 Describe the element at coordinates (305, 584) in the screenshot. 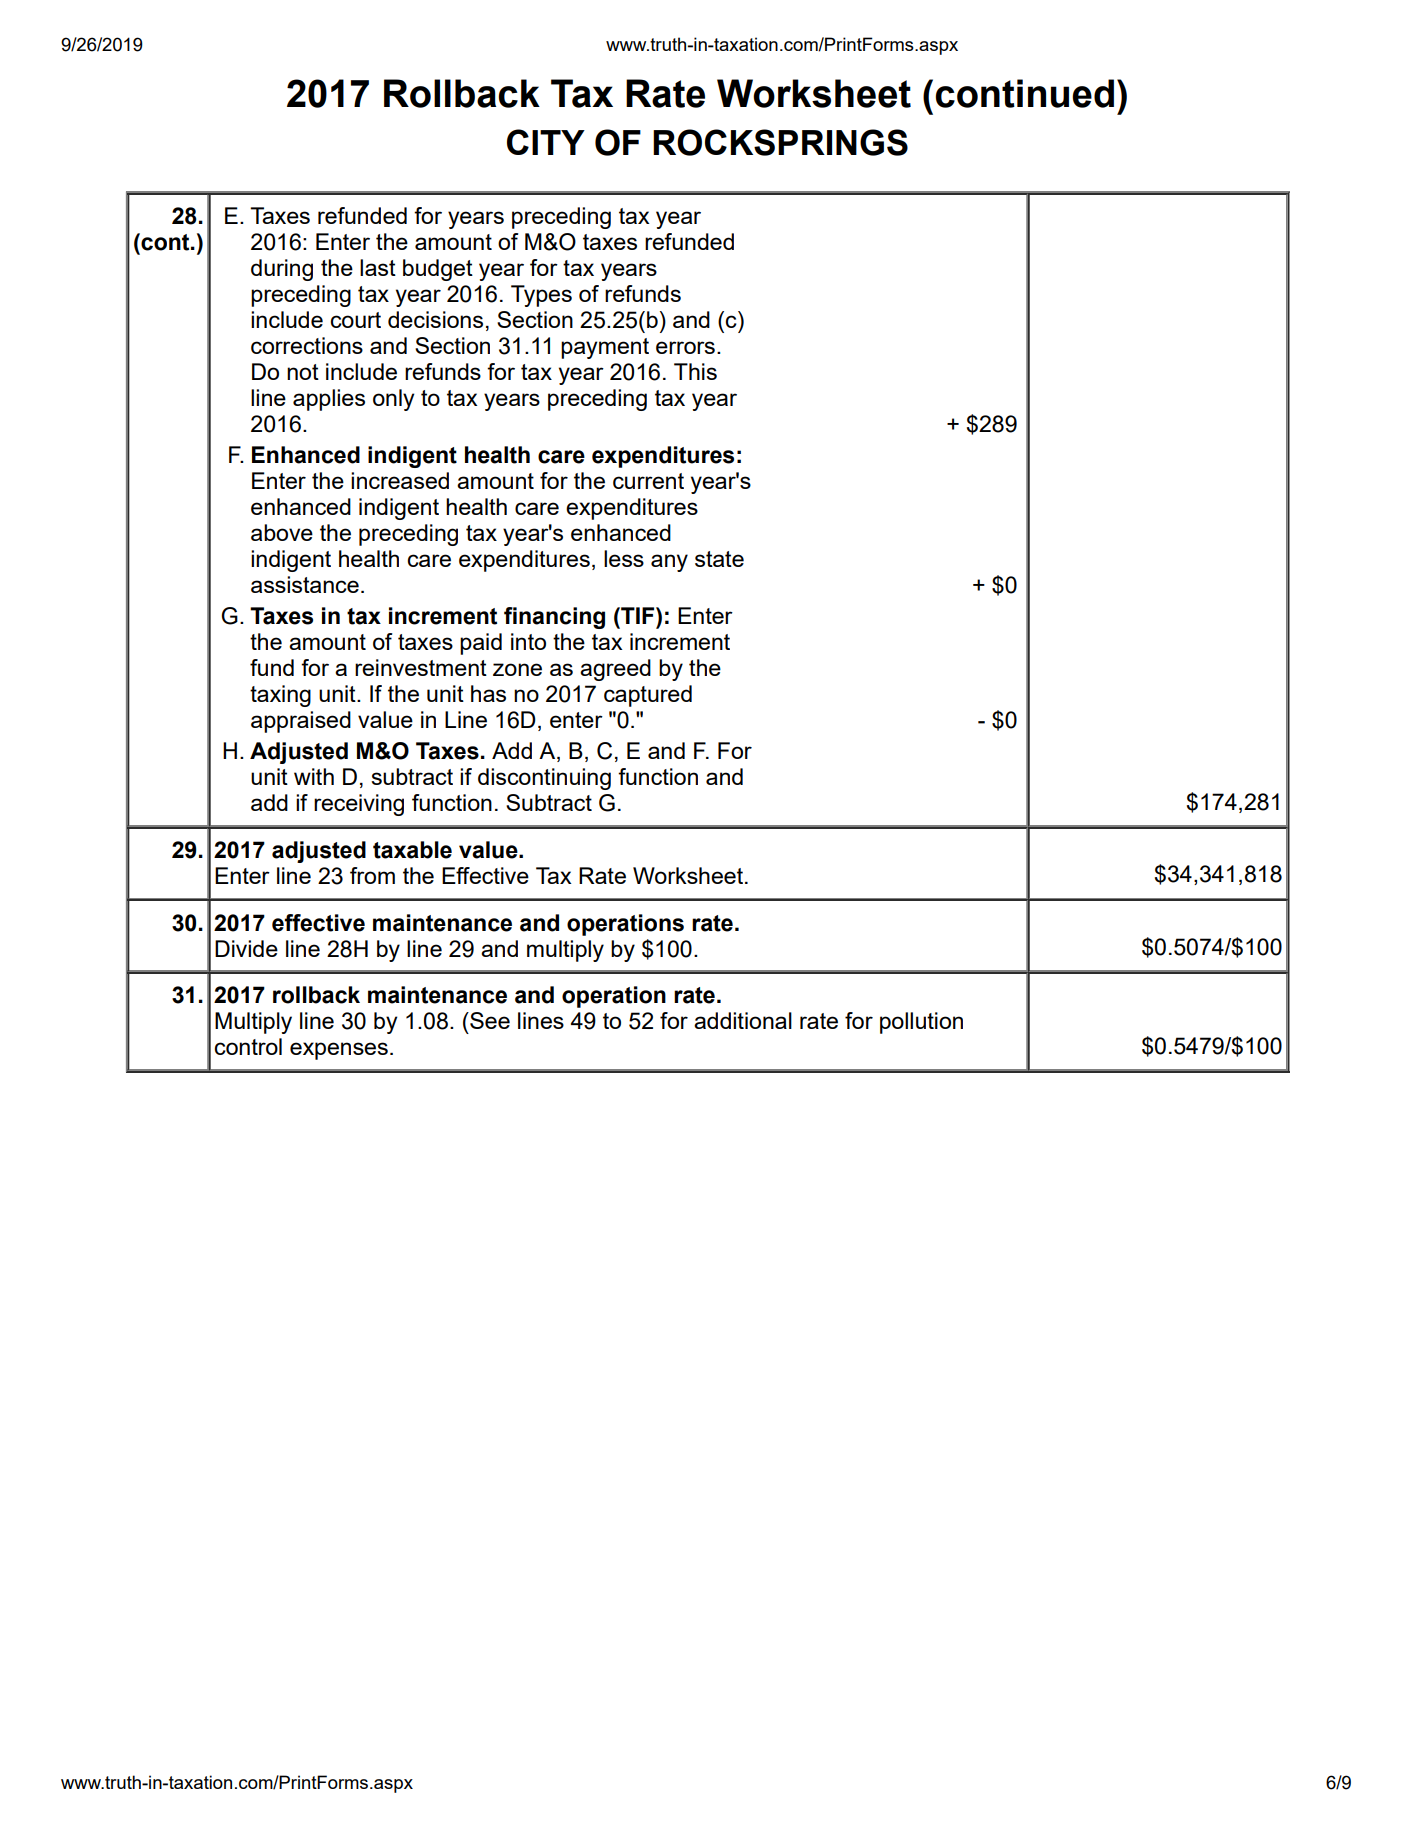

I see `assistance` at that location.
